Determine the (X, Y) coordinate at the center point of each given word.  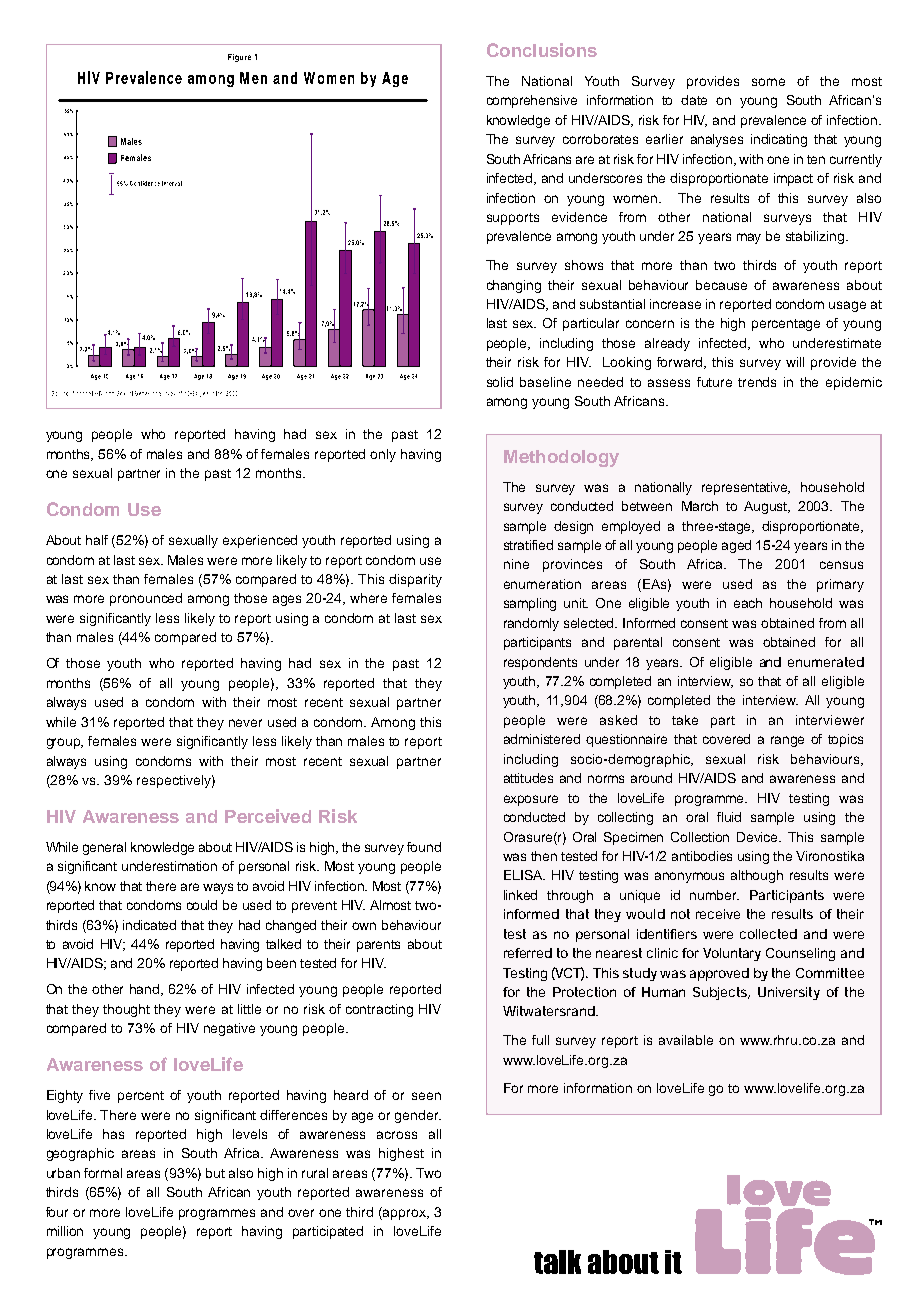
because (721, 285)
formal (103, 1173)
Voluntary (732, 954)
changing (514, 286)
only (383, 455)
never (245, 723)
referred (528, 953)
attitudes (528, 778)
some (768, 82)
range (787, 741)
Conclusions (542, 50)
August (767, 507)
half (97, 540)
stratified (528, 545)
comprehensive (532, 101)
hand (146, 990)
